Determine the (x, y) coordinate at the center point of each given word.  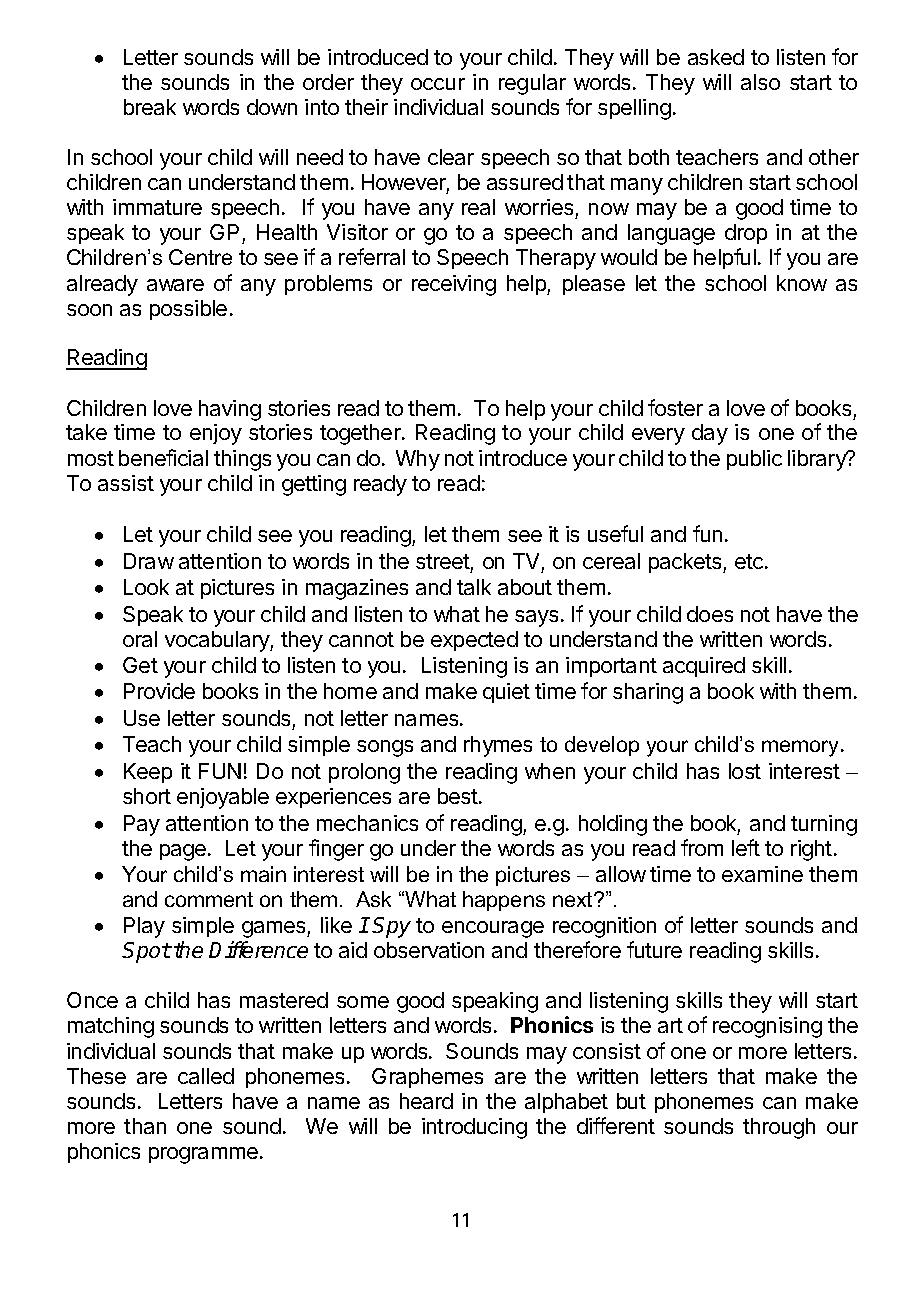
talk (474, 587)
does (710, 614)
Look (146, 587)
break (150, 107)
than (145, 1126)
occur (438, 84)
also (760, 82)
